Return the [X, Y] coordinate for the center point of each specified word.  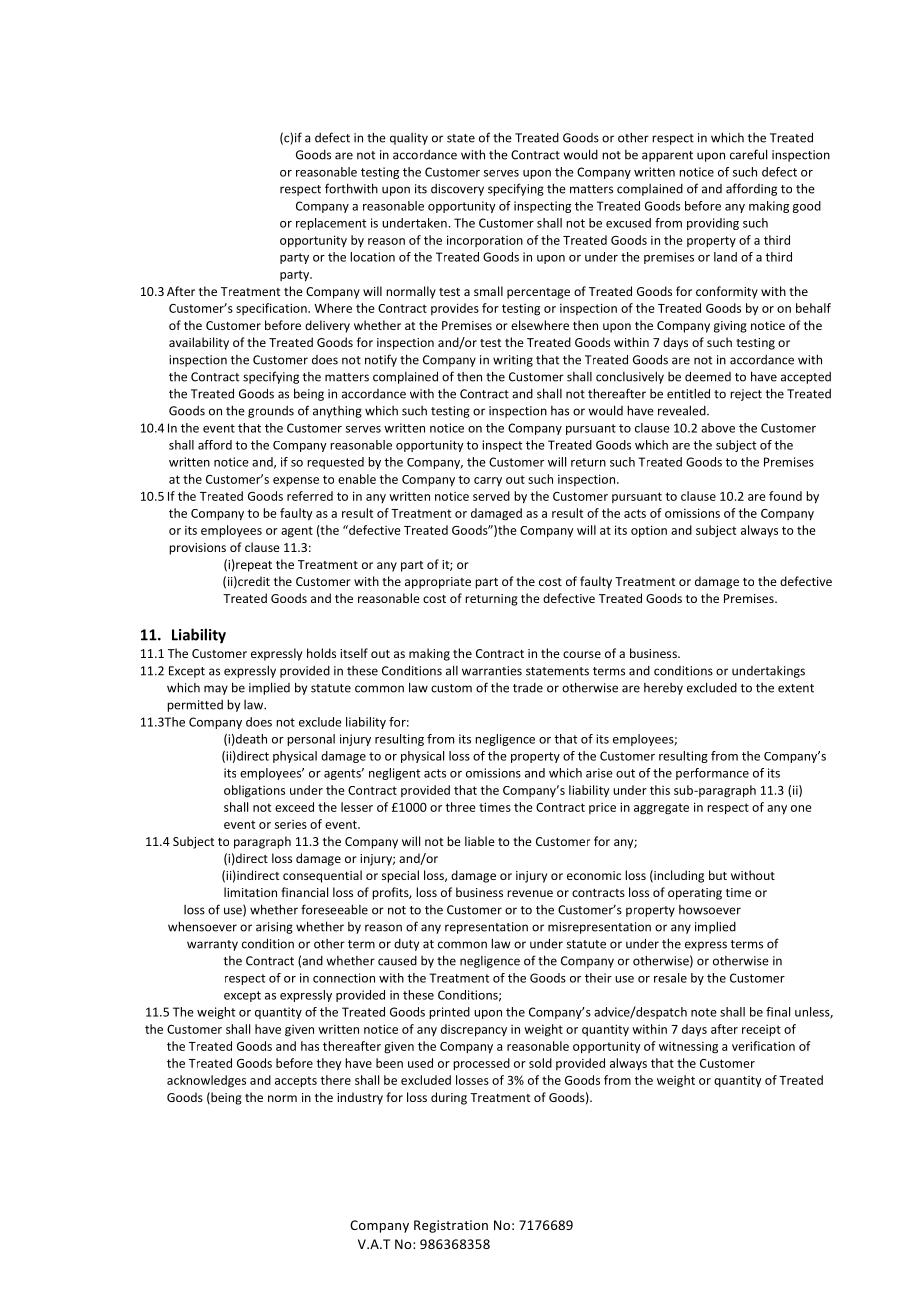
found [785, 496]
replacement [331, 224]
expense [296, 482]
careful [748, 154]
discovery [457, 190]
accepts [296, 1082]
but [718, 875]
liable [480, 841]
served [491, 496]
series [291, 824]
